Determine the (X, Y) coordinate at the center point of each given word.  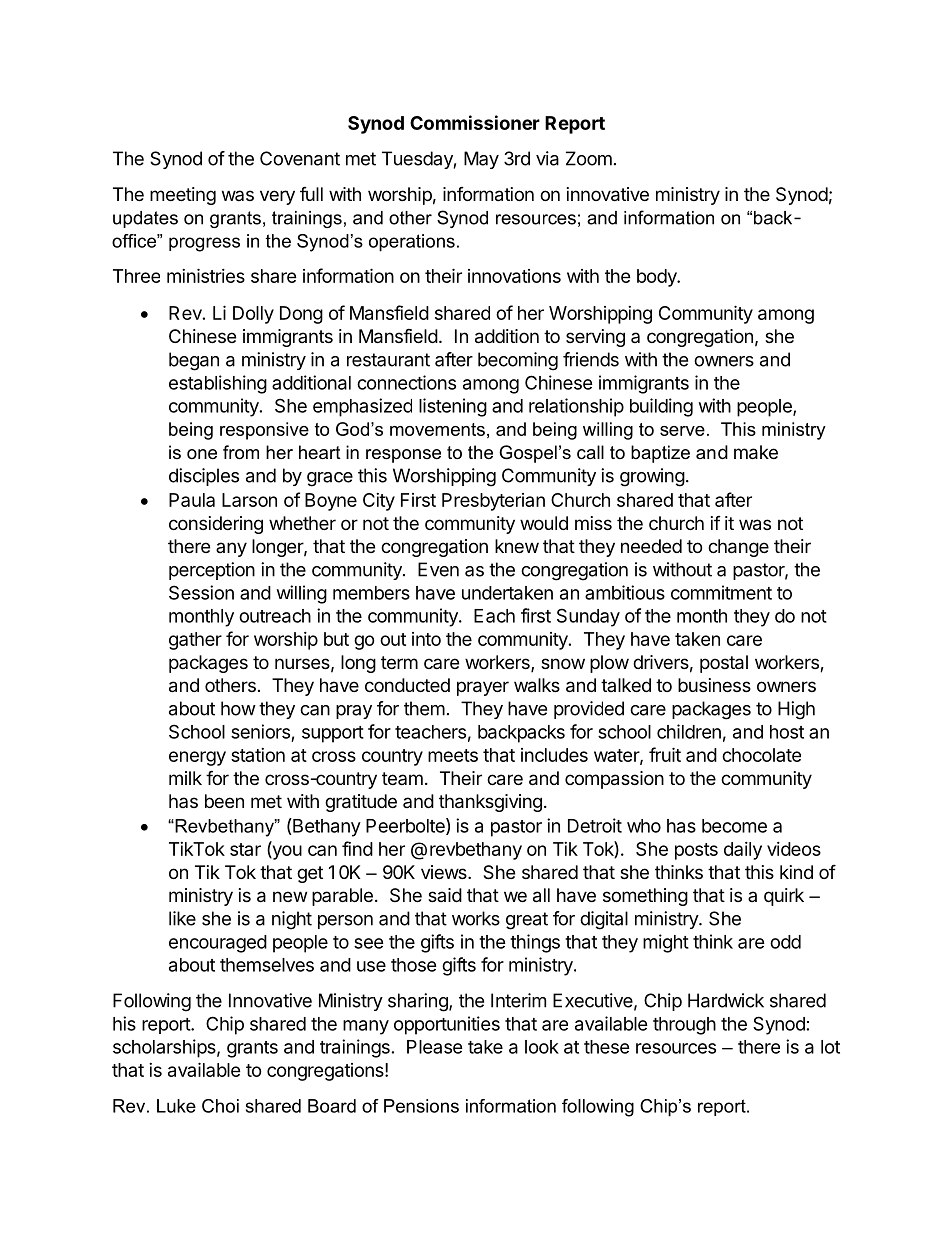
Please (435, 1047)
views (445, 872)
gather (195, 641)
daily (743, 851)
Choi (220, 1106)
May (481, 160)
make (756, 452)
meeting (183, 196)
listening (453, 407)
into (426, 639)
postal (724, 664)
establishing (218, 384)
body (658, 278)
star (245, 849)
